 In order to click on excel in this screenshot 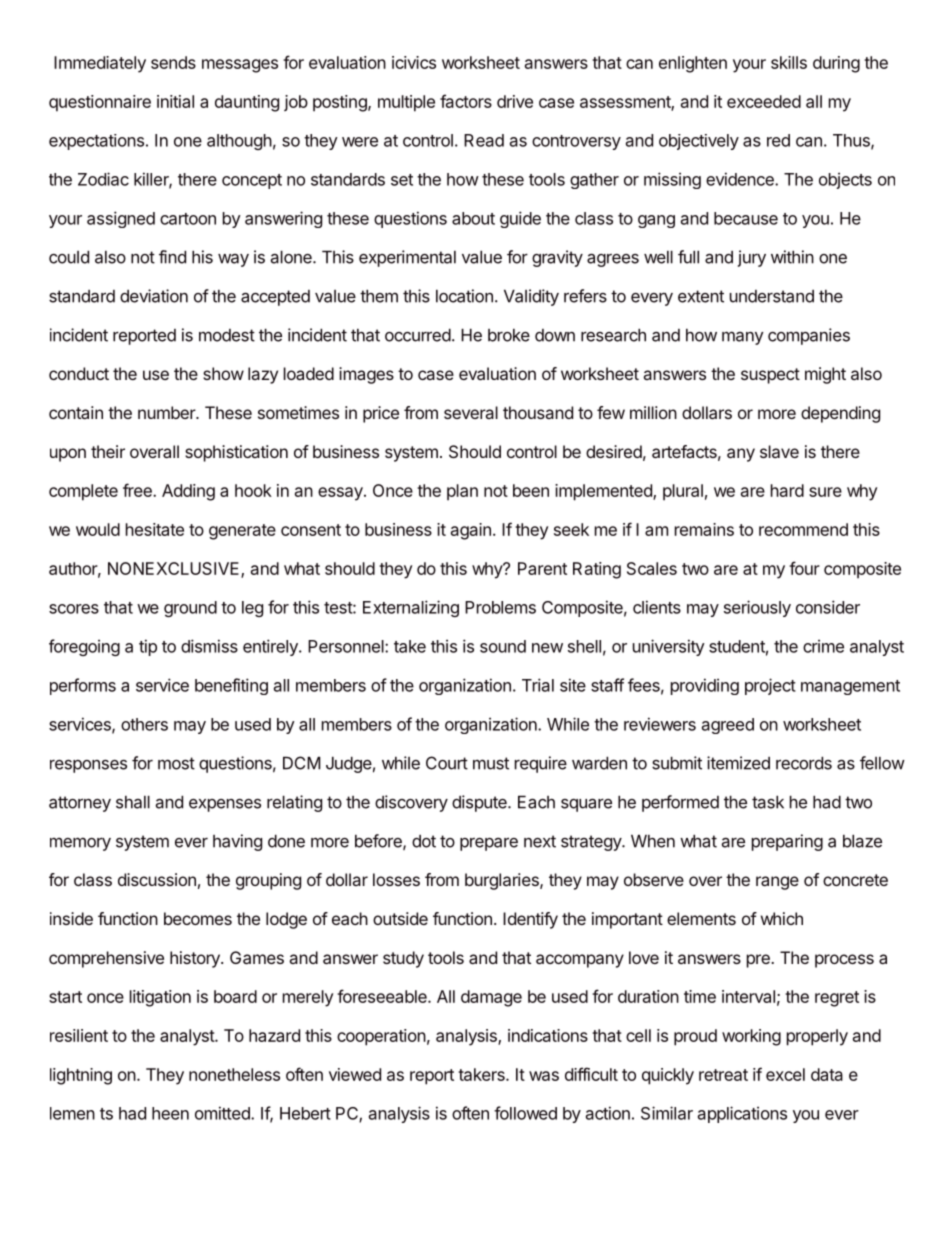, I will do `click(785, 1074)`.
